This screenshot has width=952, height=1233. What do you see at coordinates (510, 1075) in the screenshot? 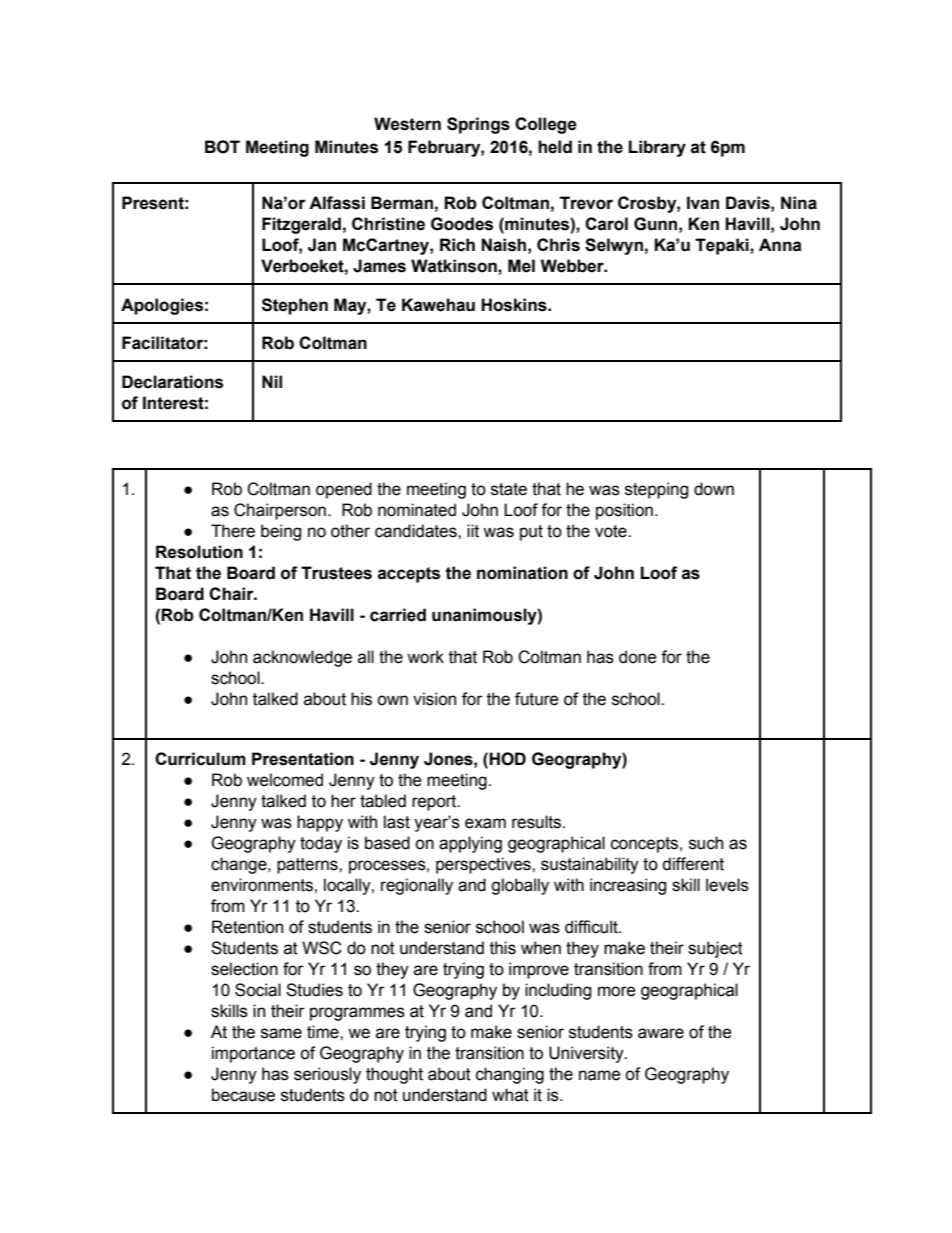
I see `changing` at bounding box center [510, 1075].
